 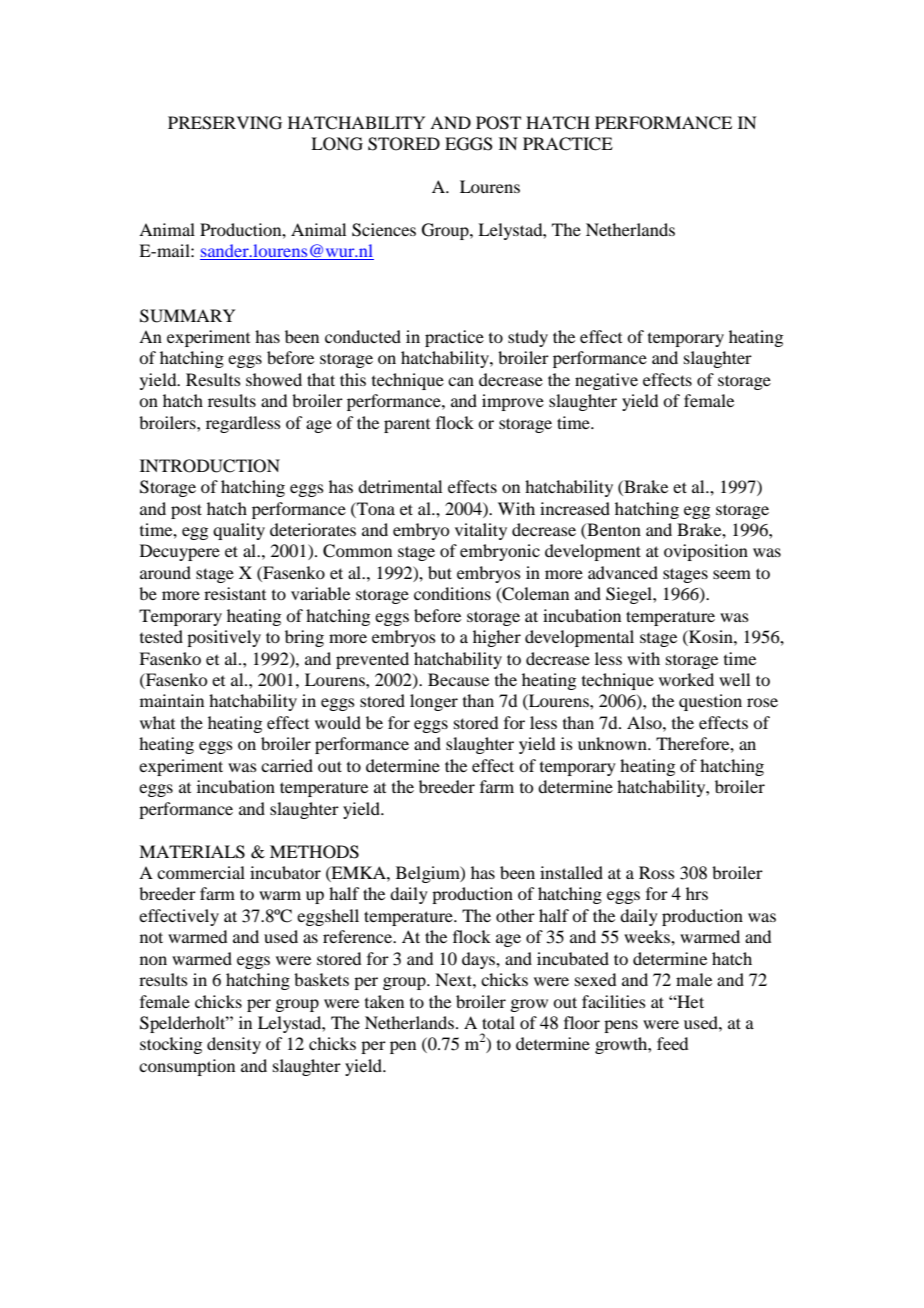 I want to click on INTRODUCTION, so click(x=210, y=466).
